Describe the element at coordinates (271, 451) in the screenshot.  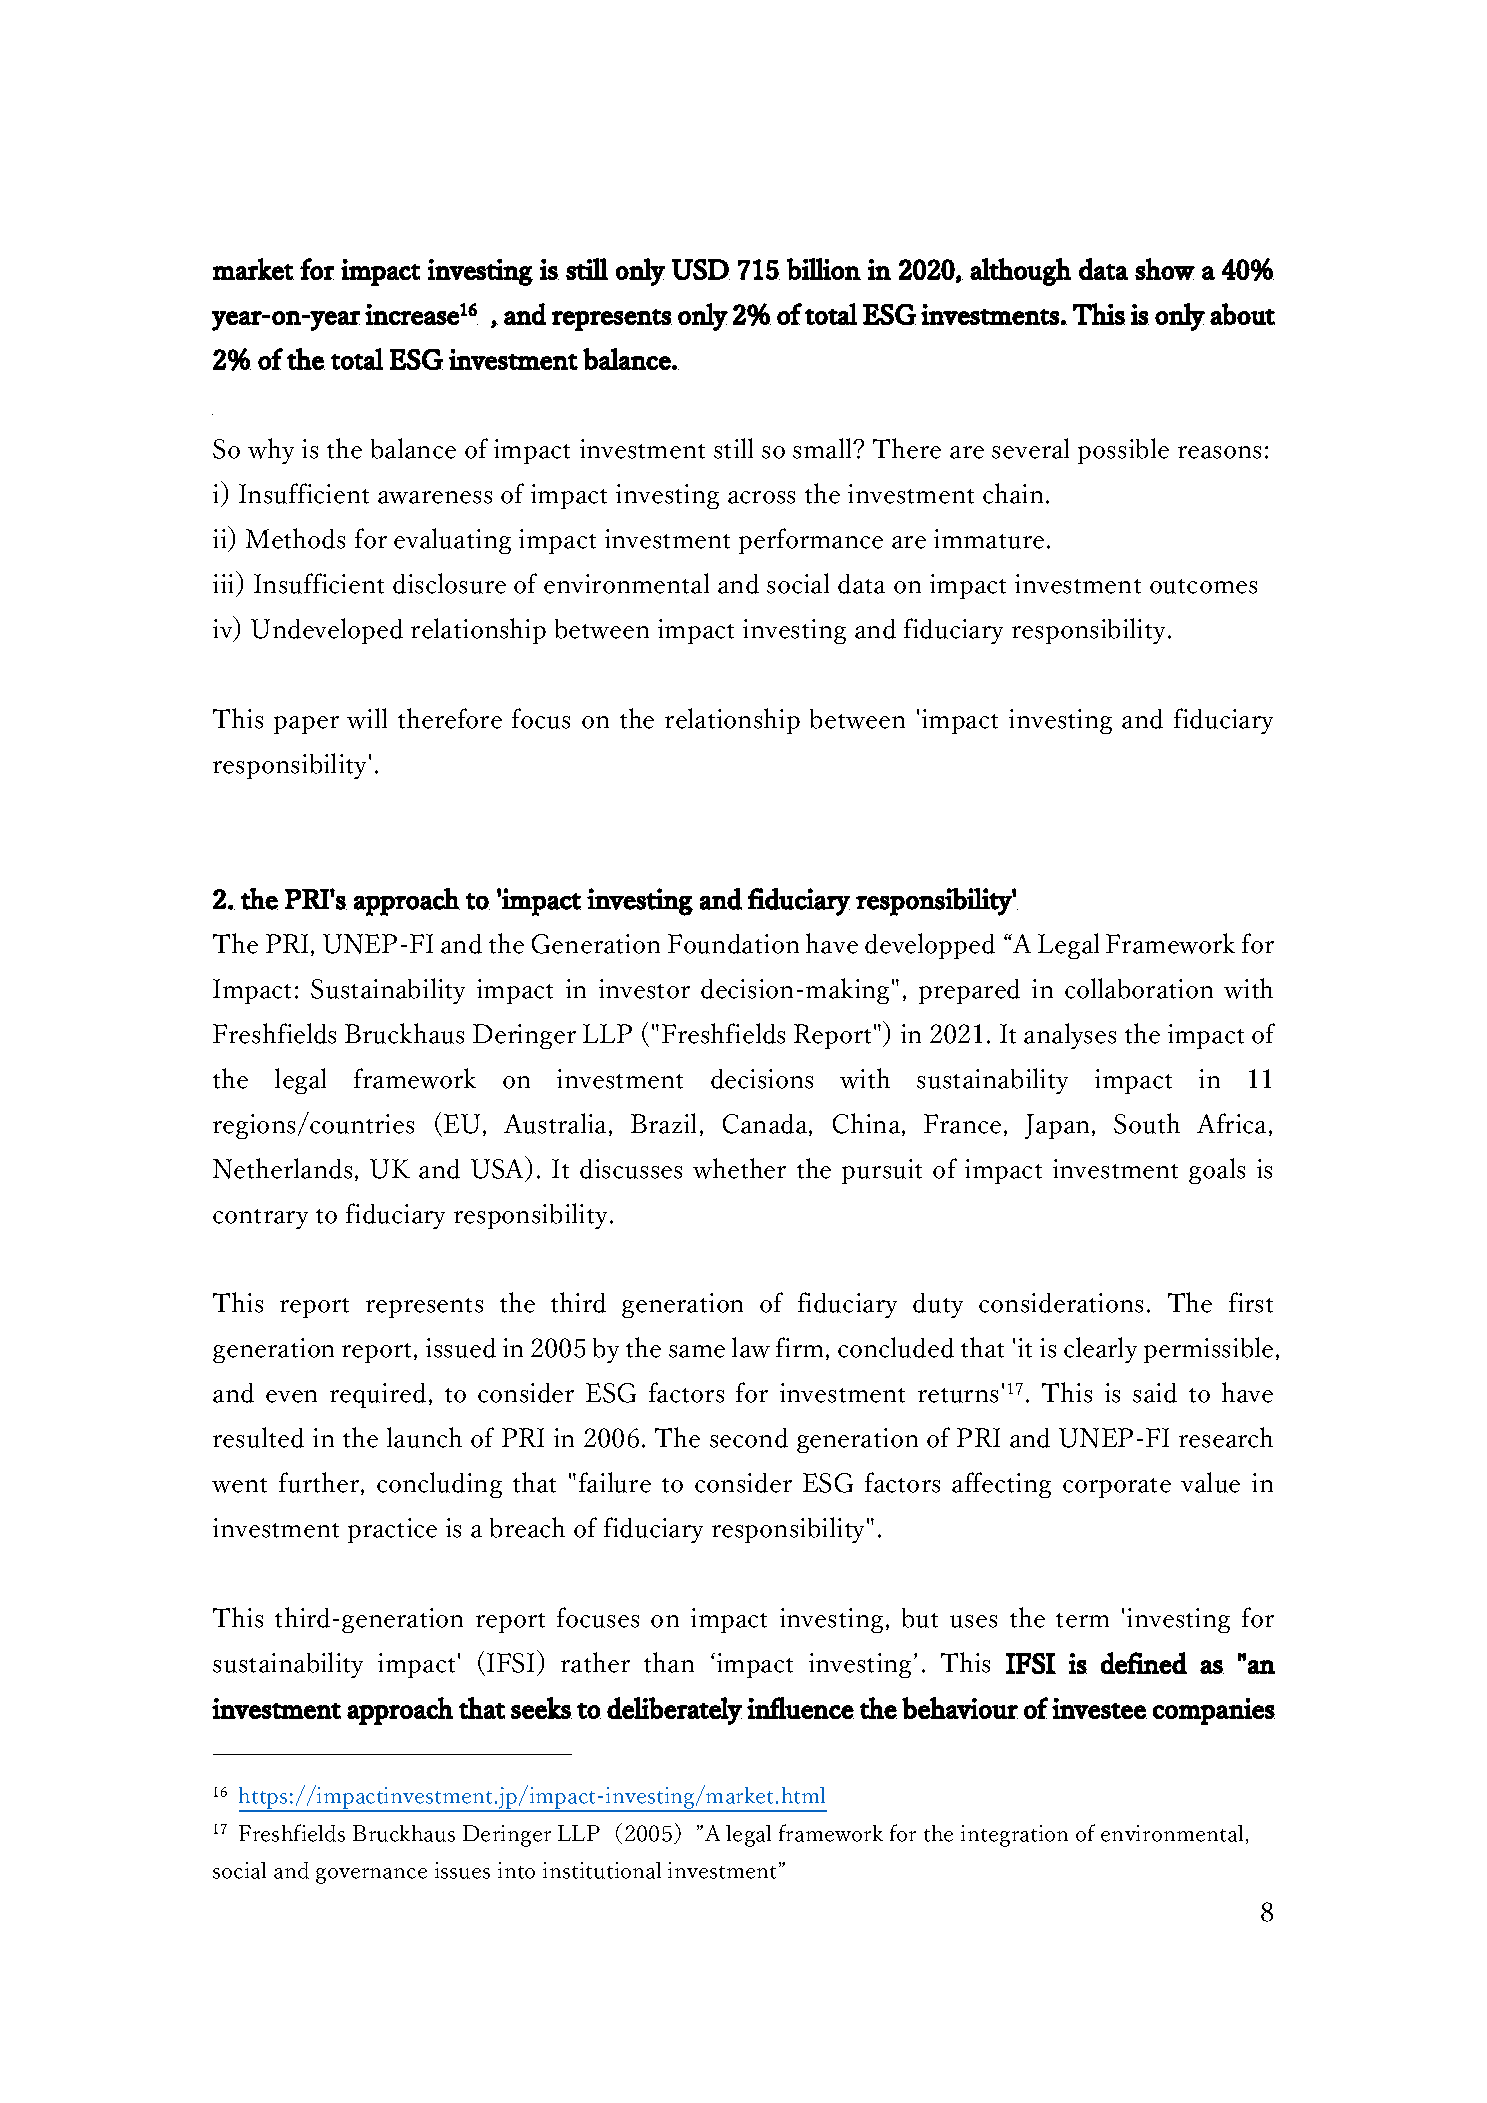
I see `why` at that location.
